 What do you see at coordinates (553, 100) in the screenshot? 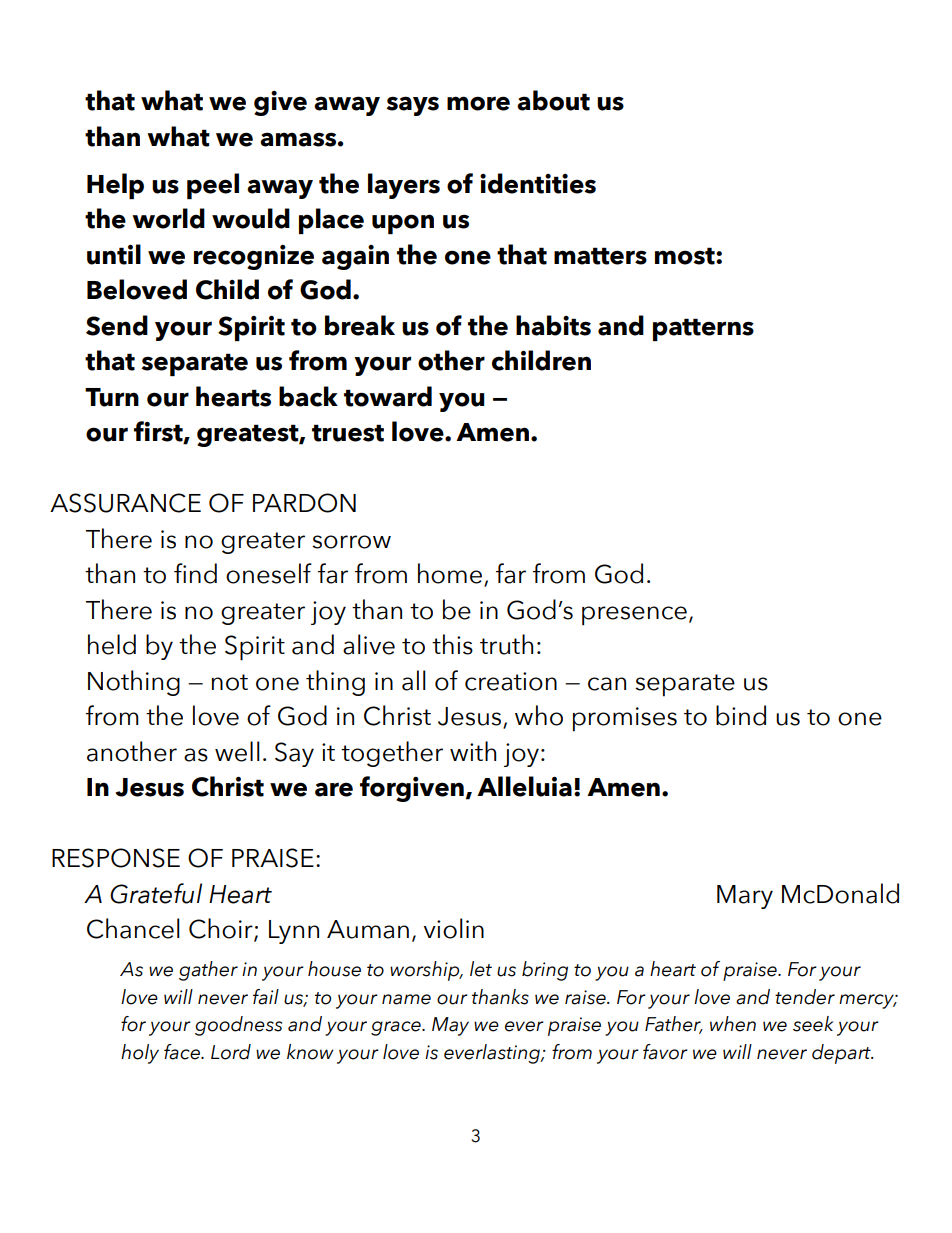
I see `about` at bounding box center [553, 100].
